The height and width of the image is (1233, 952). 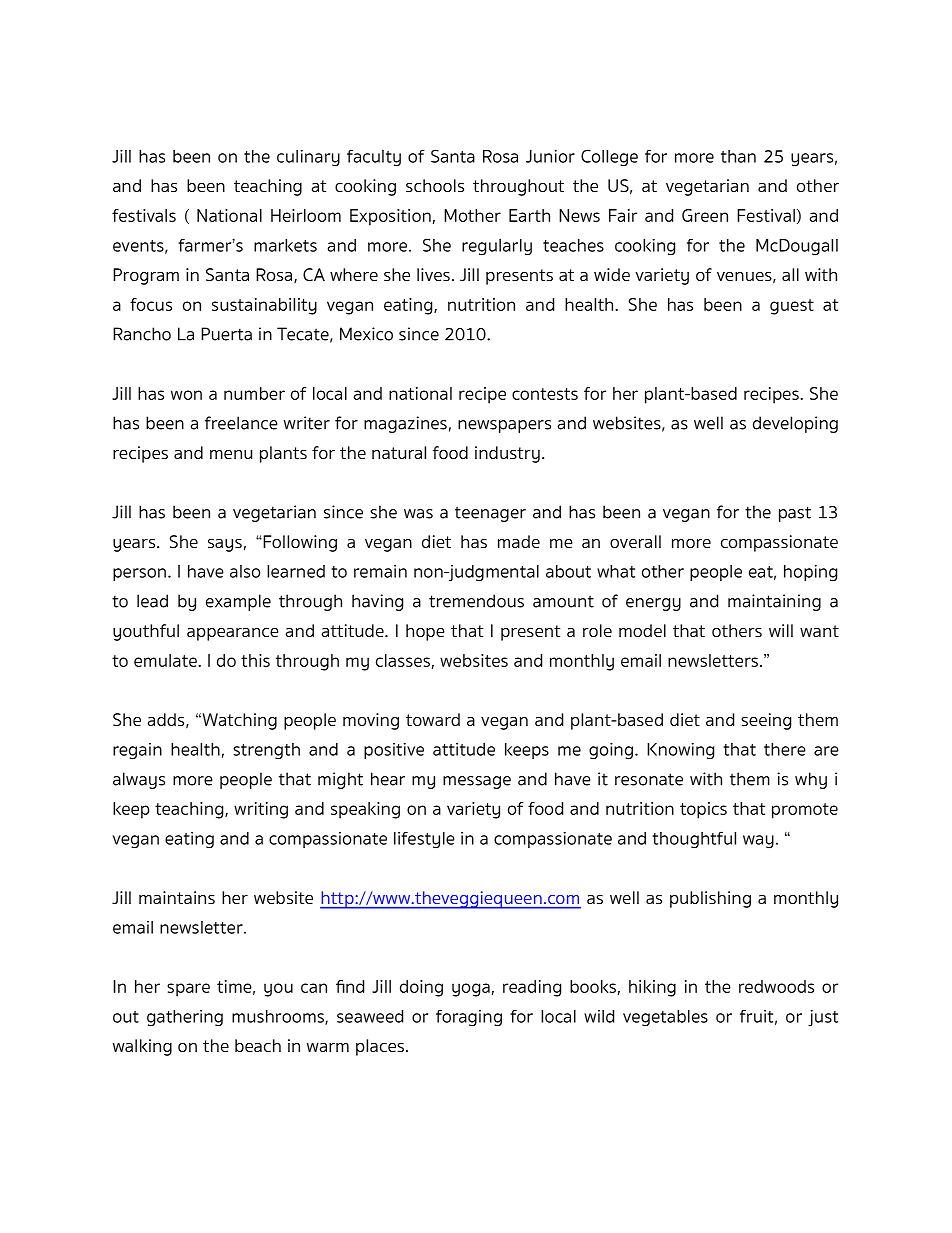 I want to click on message, so click(x=477, y=782).
